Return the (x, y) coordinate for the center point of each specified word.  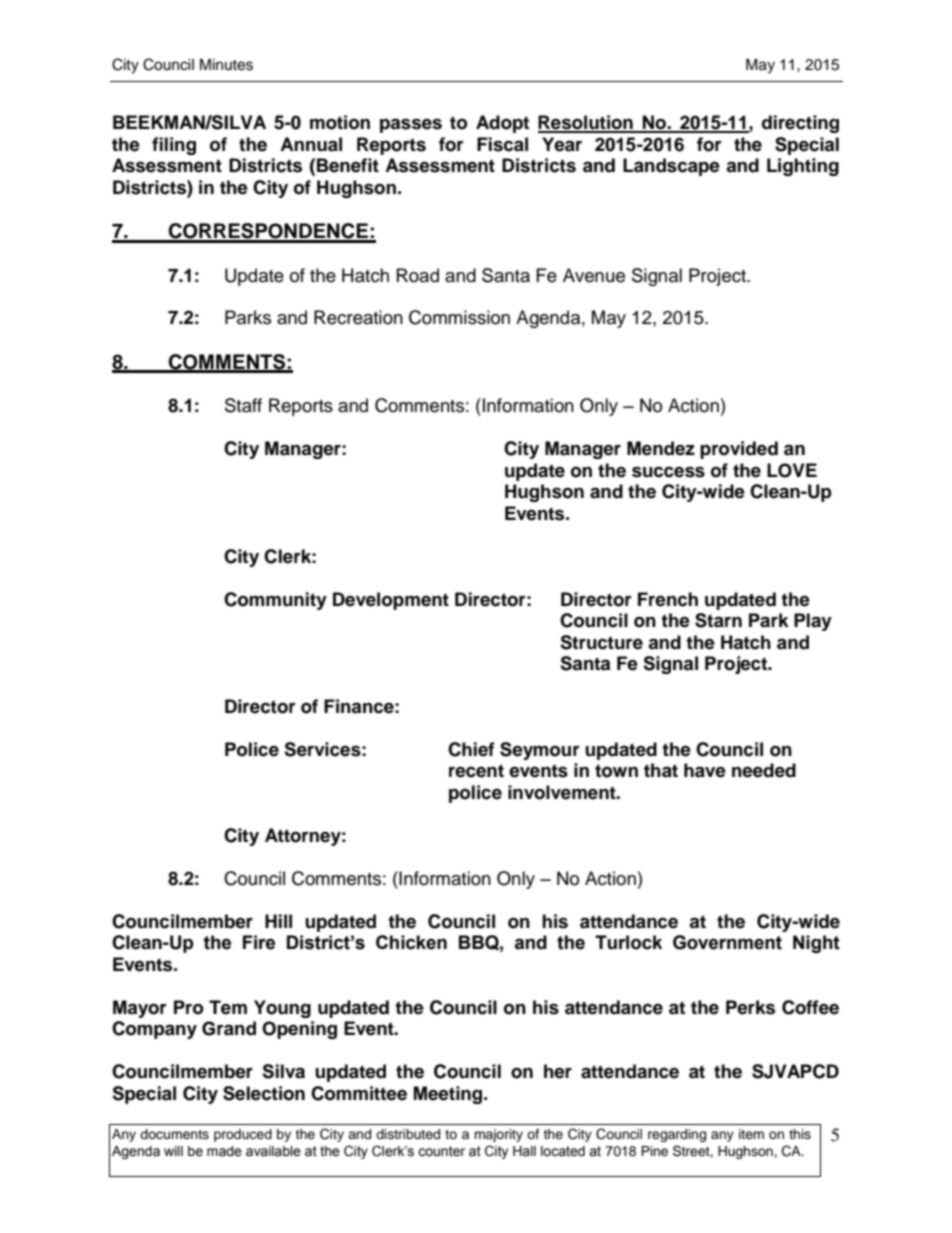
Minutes (226, 65)
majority (498, 1135)
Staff (243, 405)
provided (739, 450)
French (668, 599)
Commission (459, 317)
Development (391, 601)
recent (476, 771)
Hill (278, 921)
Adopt (502, 124)
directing (800, 124)
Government (727, 942)
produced (243, 1135)
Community (275, 601)
